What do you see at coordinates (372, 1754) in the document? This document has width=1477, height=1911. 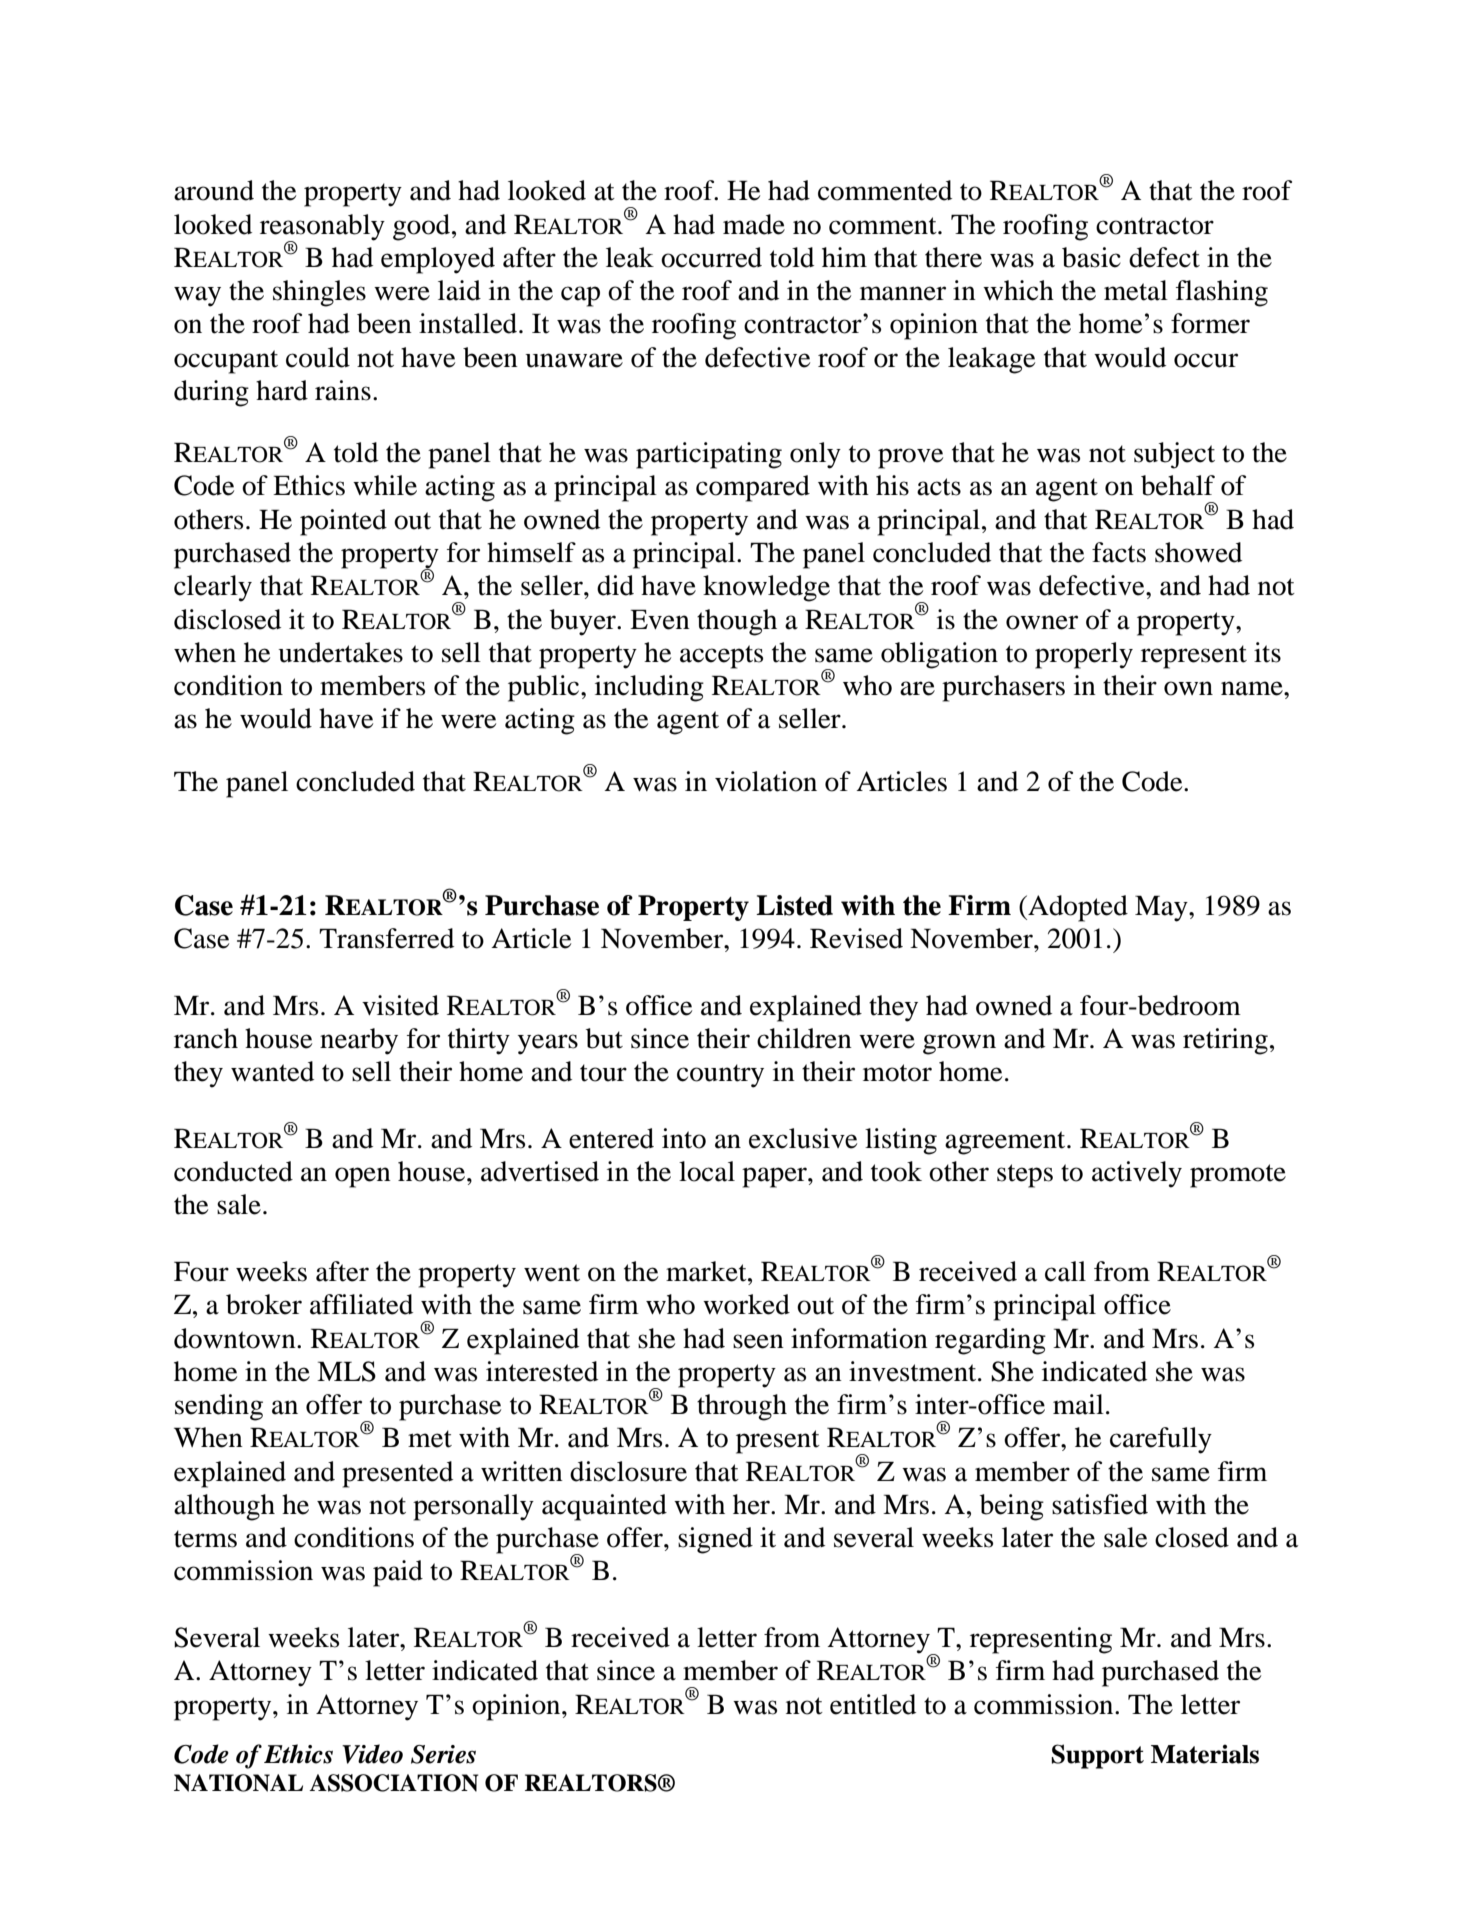 I see `Video` at bounding box center [372, 1754].
